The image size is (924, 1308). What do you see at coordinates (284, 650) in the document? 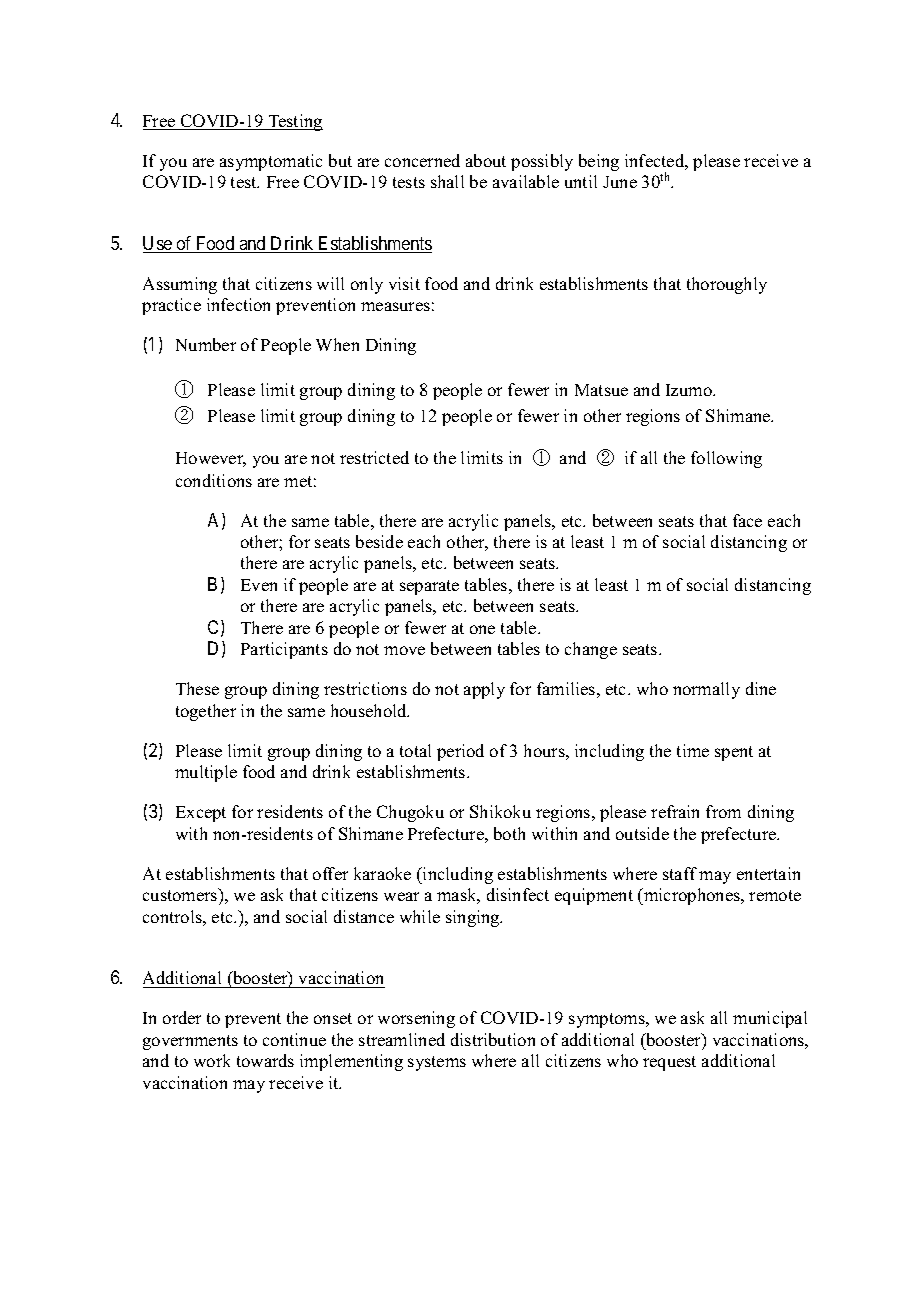
I see `Participants` at bounding box center [284, 650].
